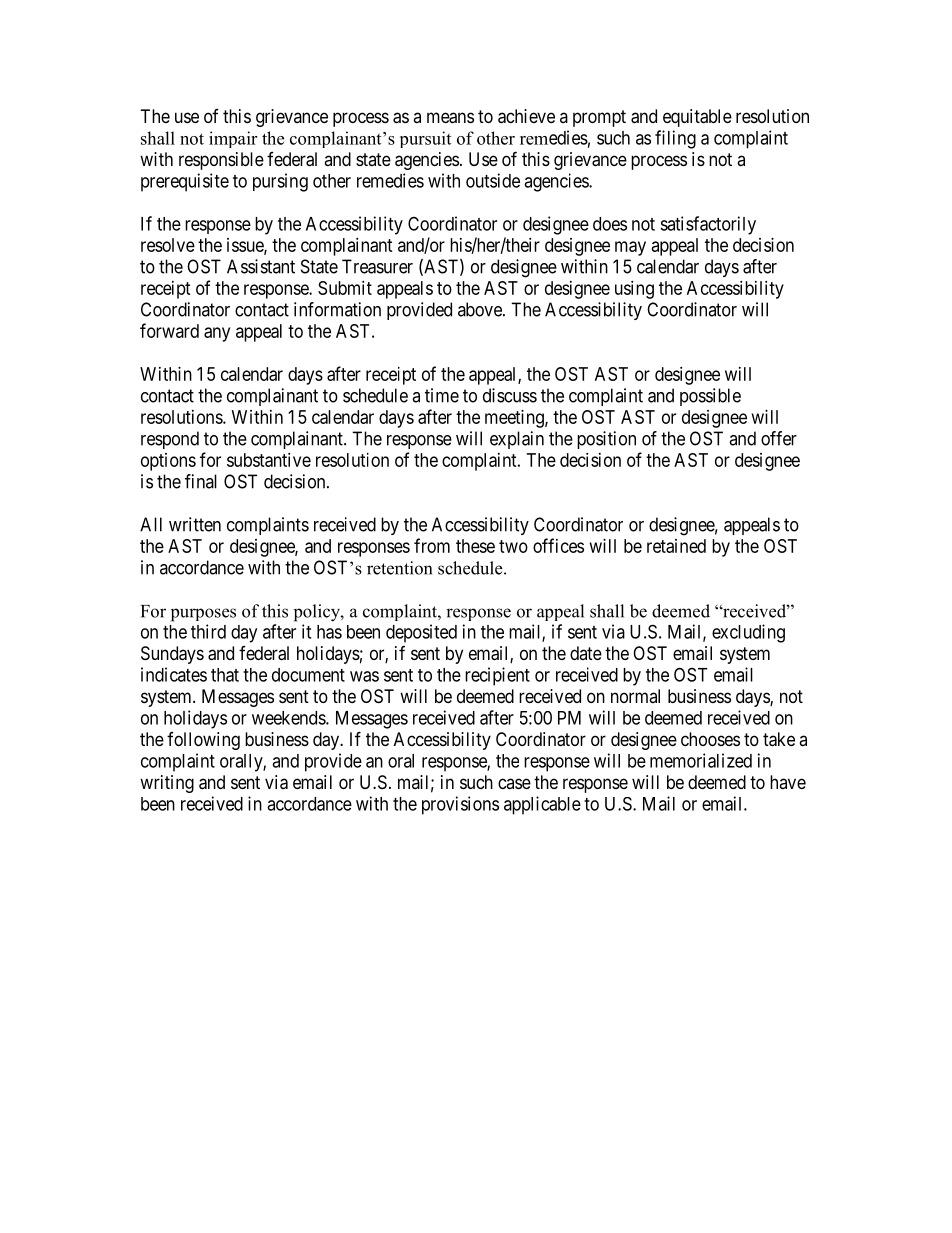 This screenshot has height=1233, width=952. Describe the element at coordinates (269, 460) in the screenshot. I see `substantive` at that location.
